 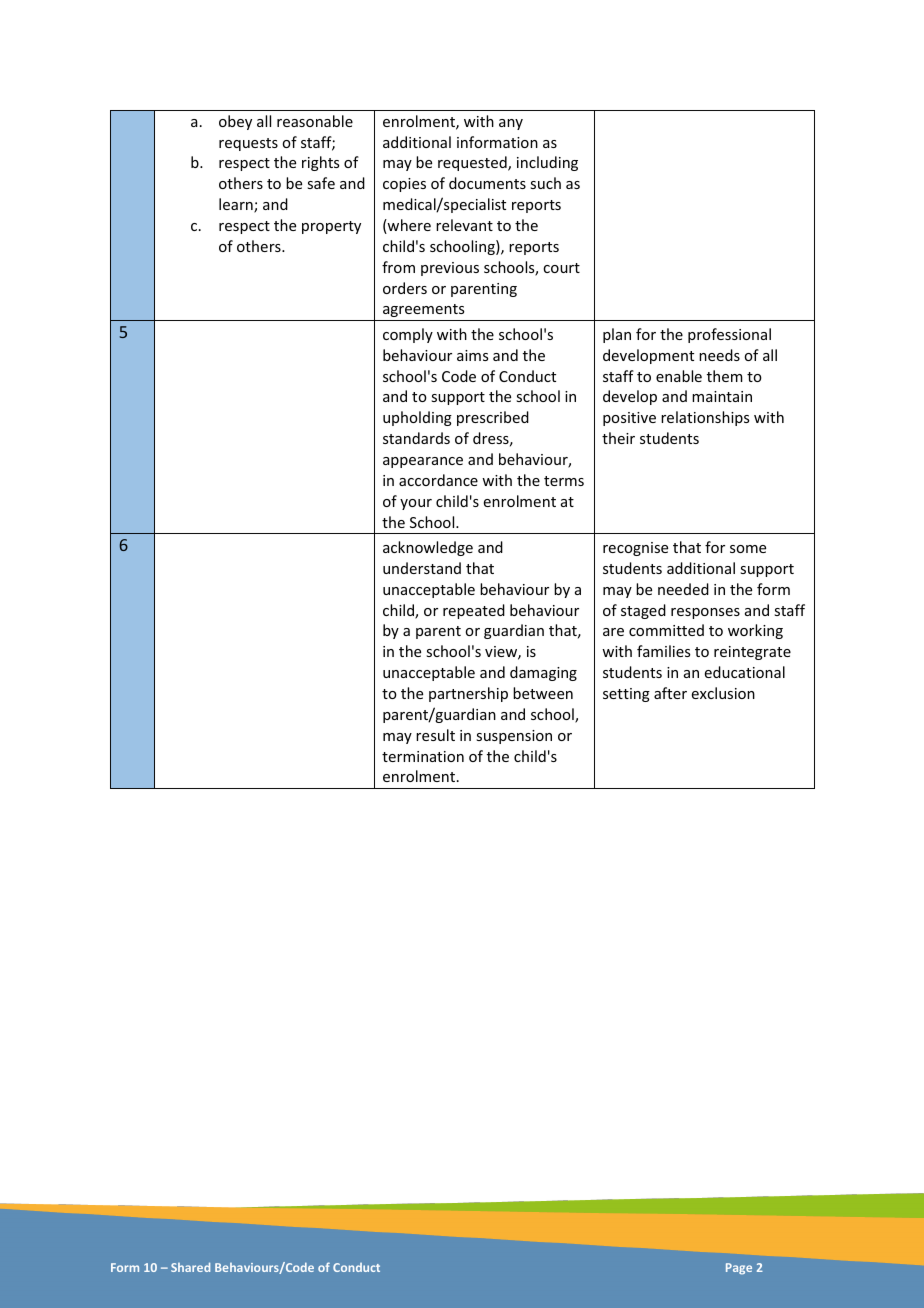 What do you see at coordinates (423, 756) in the document?
I see `termination` at bounding box center [423, 756].
